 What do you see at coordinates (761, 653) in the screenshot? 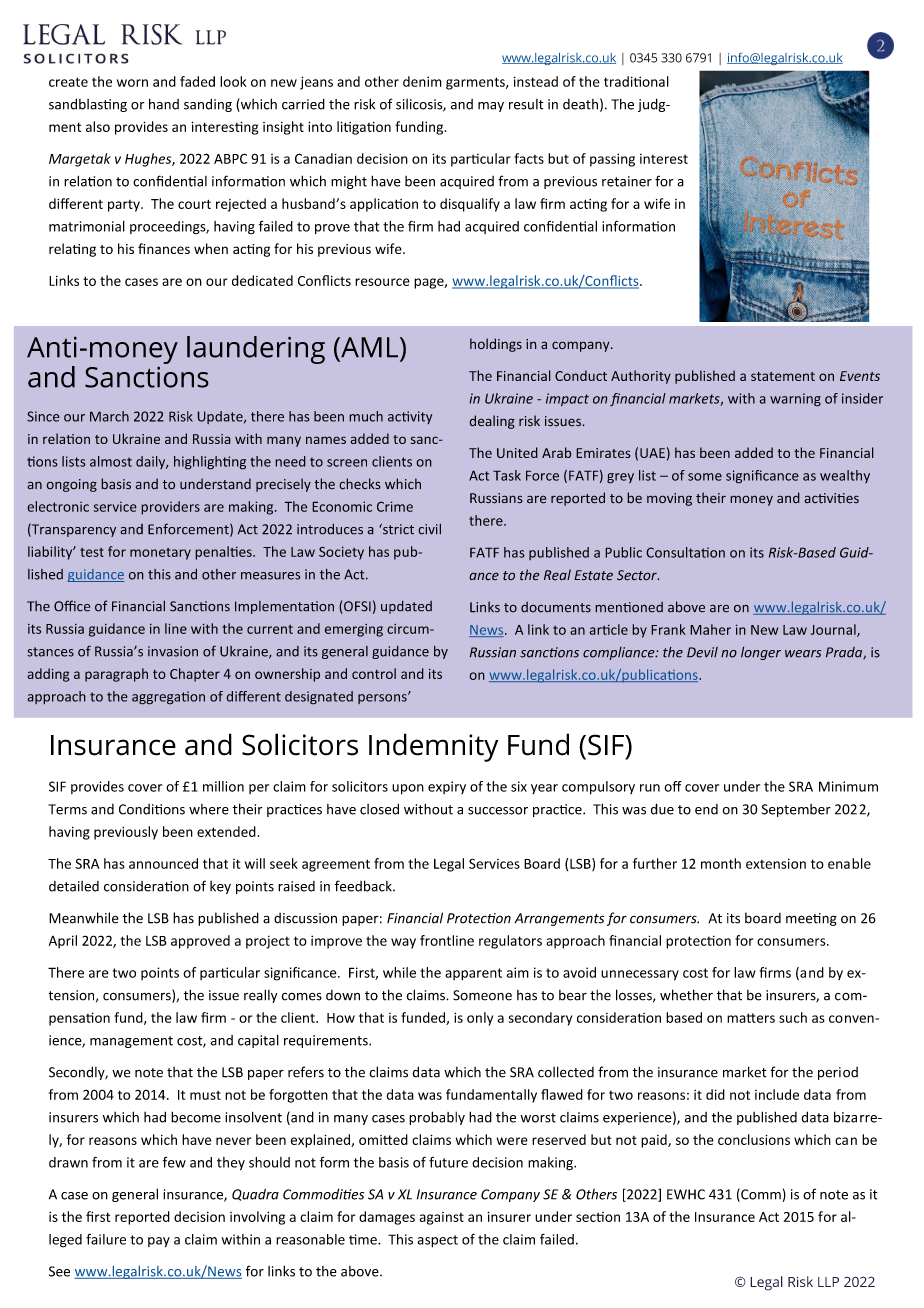
I see `longer` at bounding box center [761, 653].
